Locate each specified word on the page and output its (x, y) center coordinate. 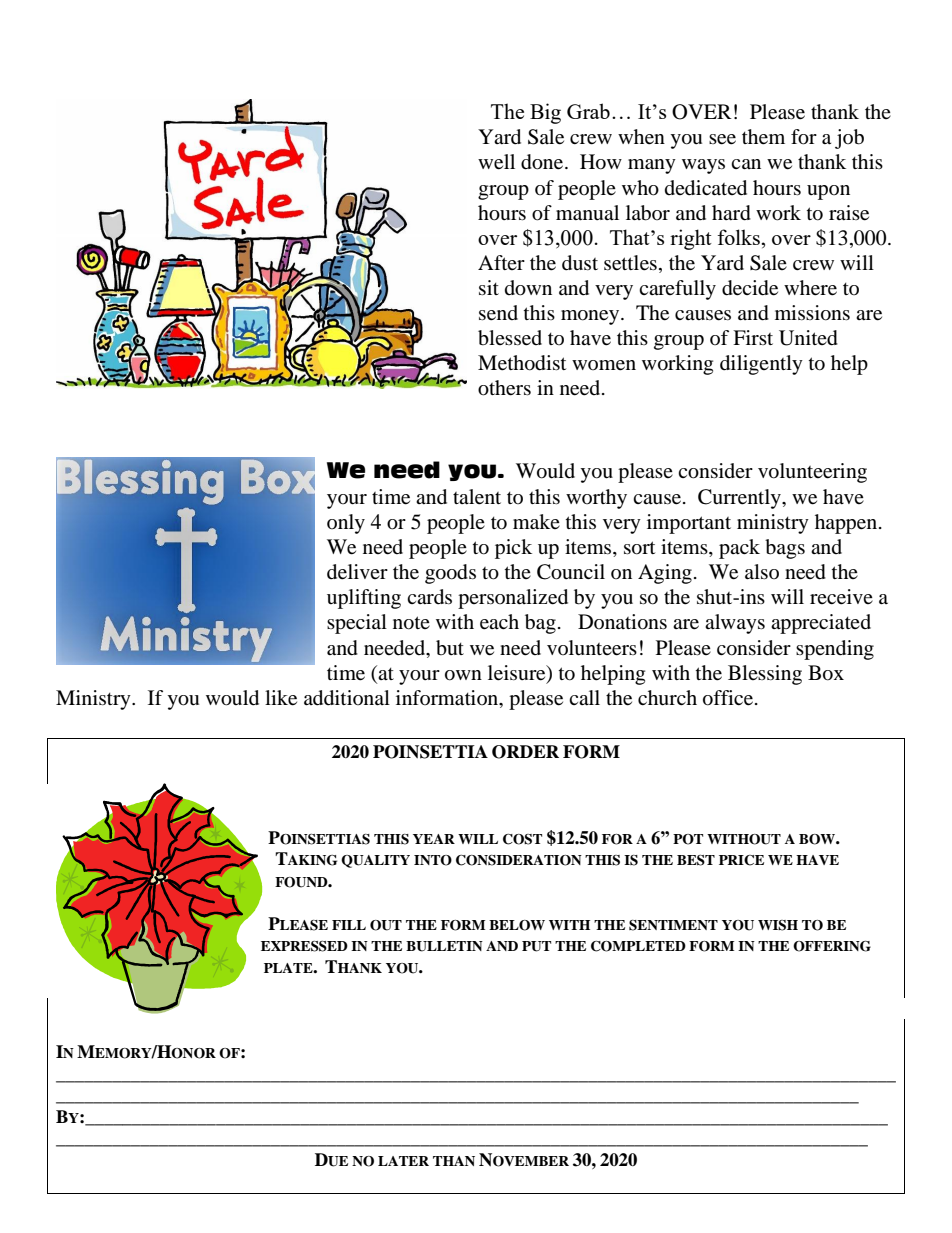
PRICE (741, 860)
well (496, 162)
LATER (403, 1161)
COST (522, 839)
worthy (596, 499)
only (346, 524)
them (763, 137)
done (543, 162)
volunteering (812, 473)
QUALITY (375, 861)
